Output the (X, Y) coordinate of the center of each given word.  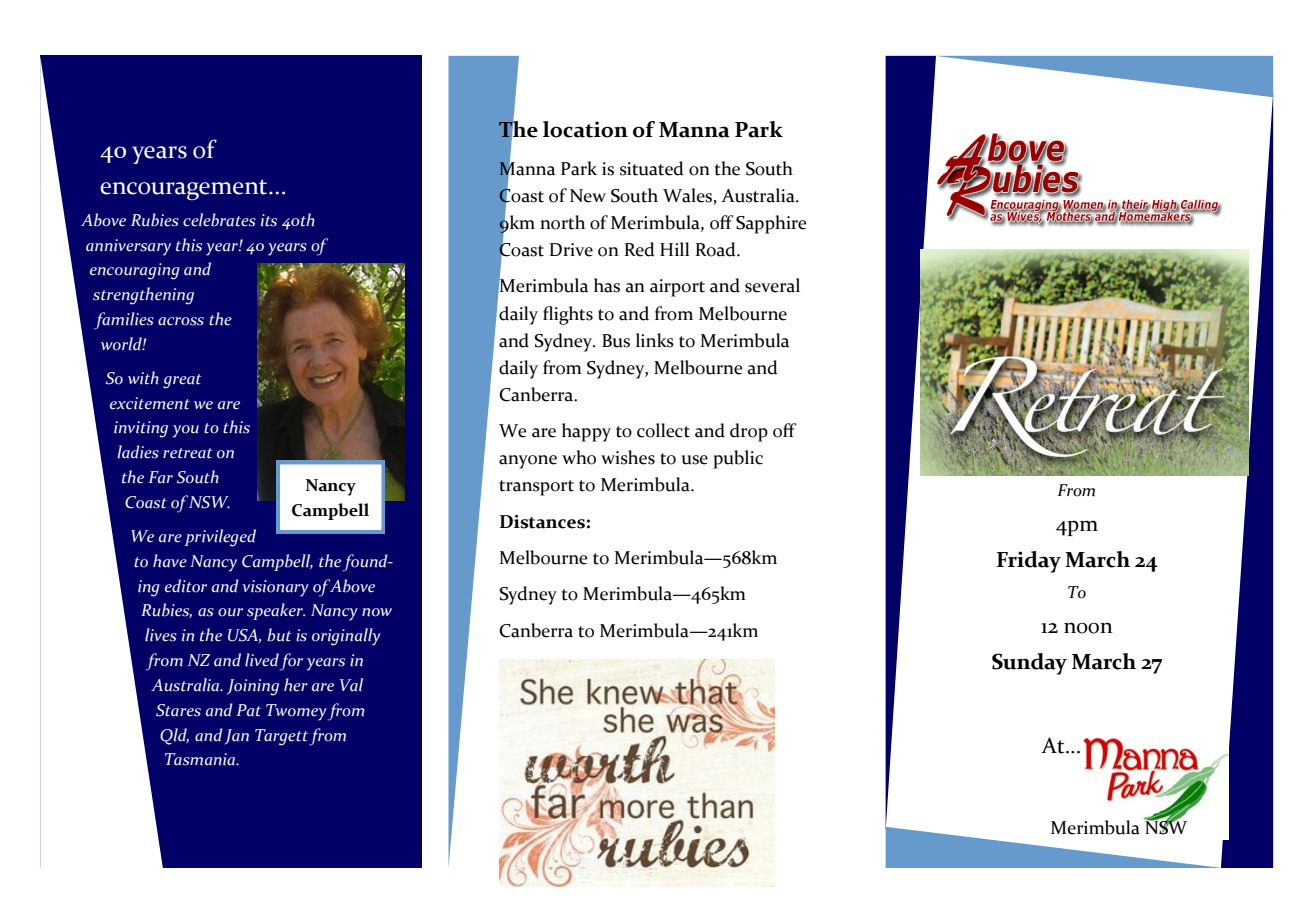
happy (586, 432)
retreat (188, 453)
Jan (236, 737)
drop (749, 432)
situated (652, 168)
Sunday (1029, 664)
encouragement (185, 190)
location (585, 129)
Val (351, 685)
